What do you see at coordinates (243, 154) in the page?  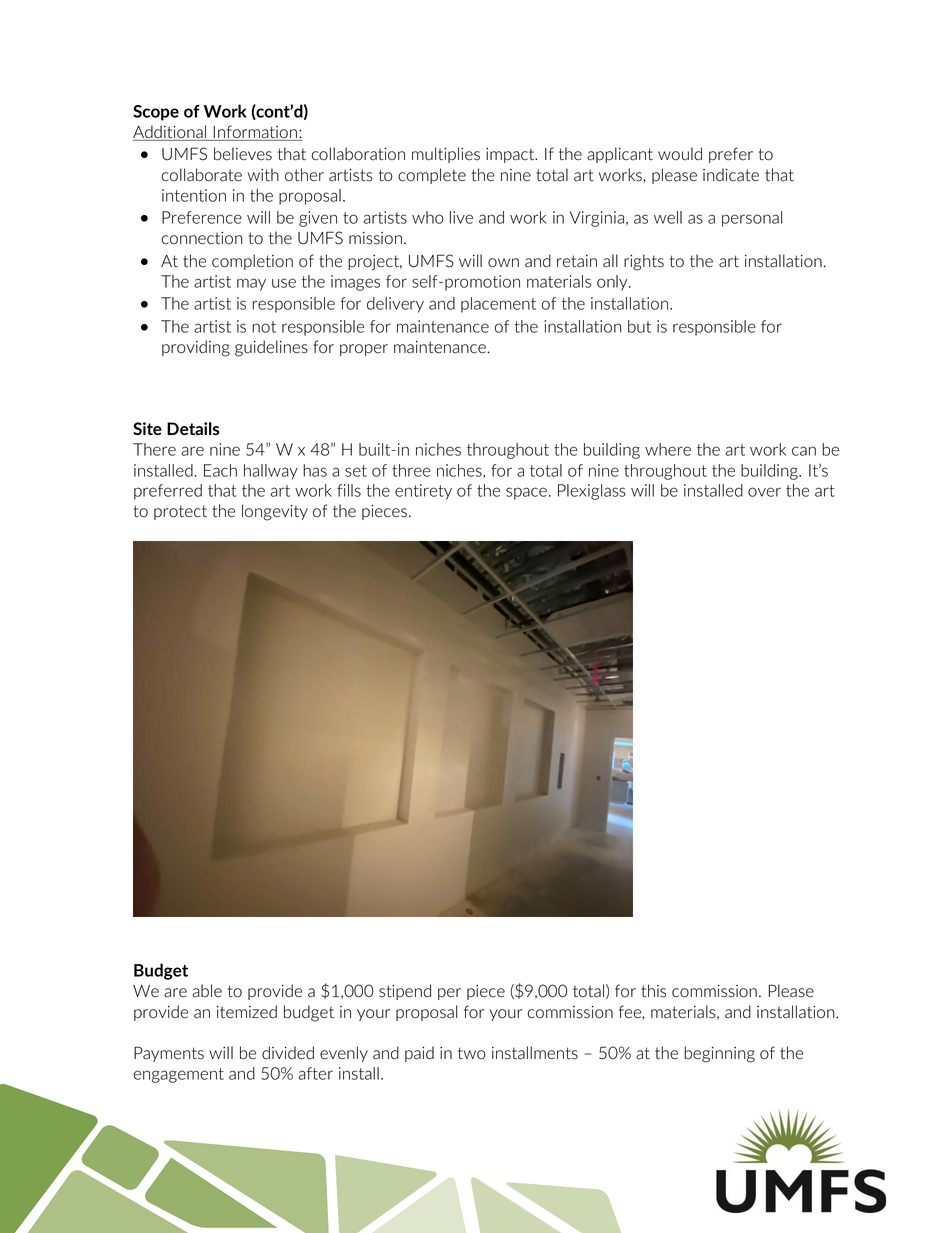 I see `believes` at bounding box center [243, 154].
